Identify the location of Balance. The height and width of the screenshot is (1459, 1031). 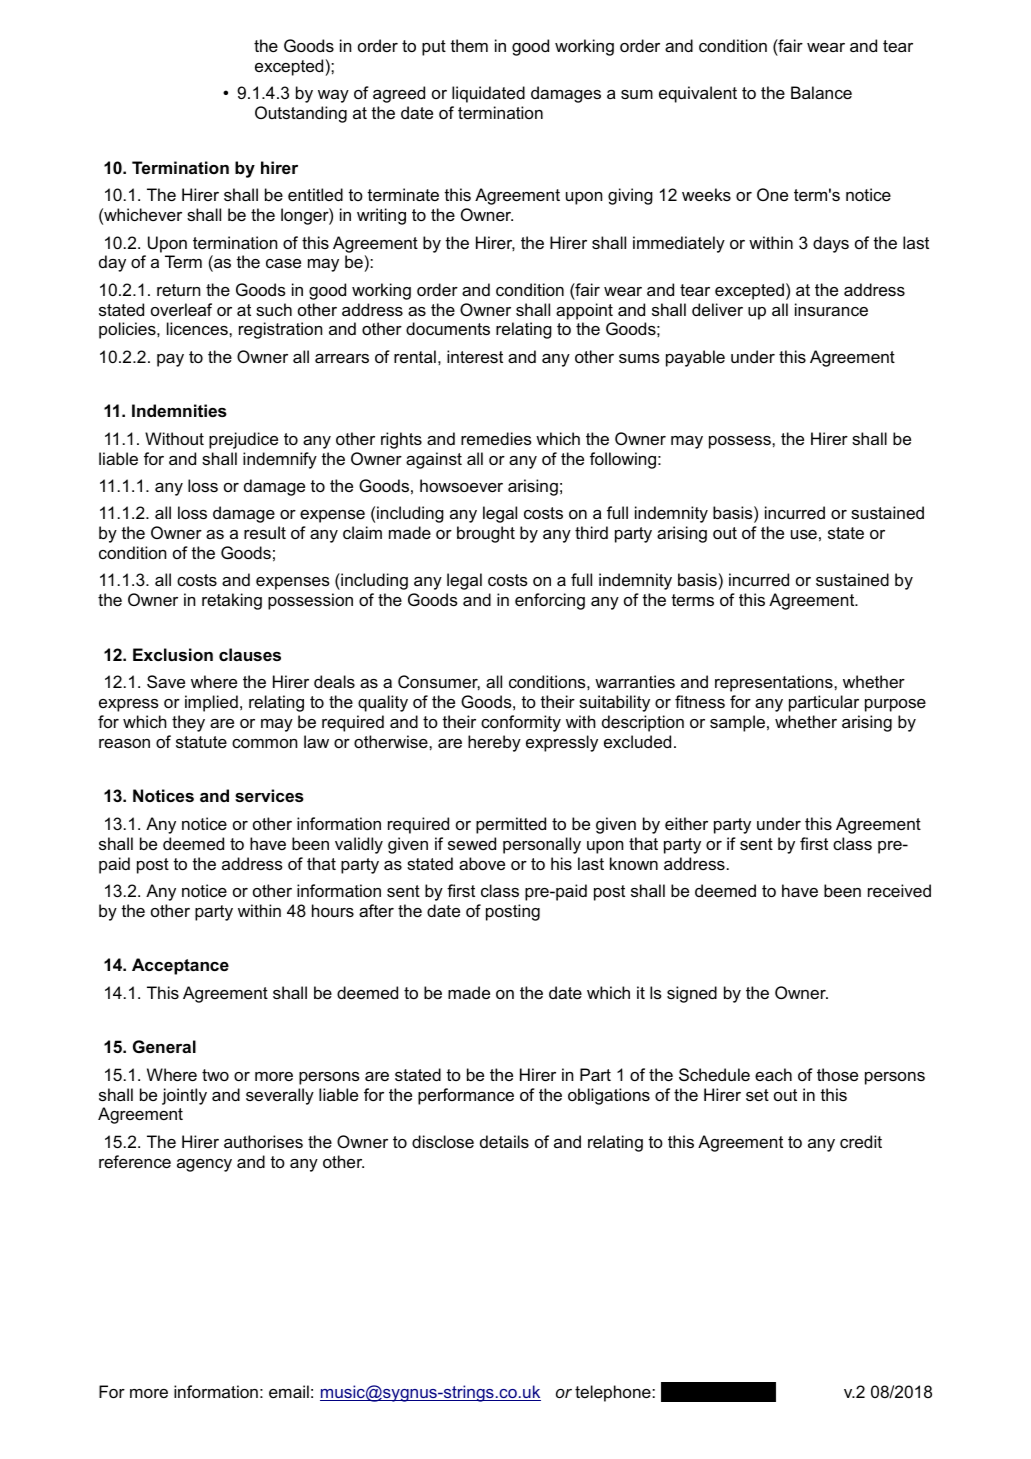
(821, 92).
